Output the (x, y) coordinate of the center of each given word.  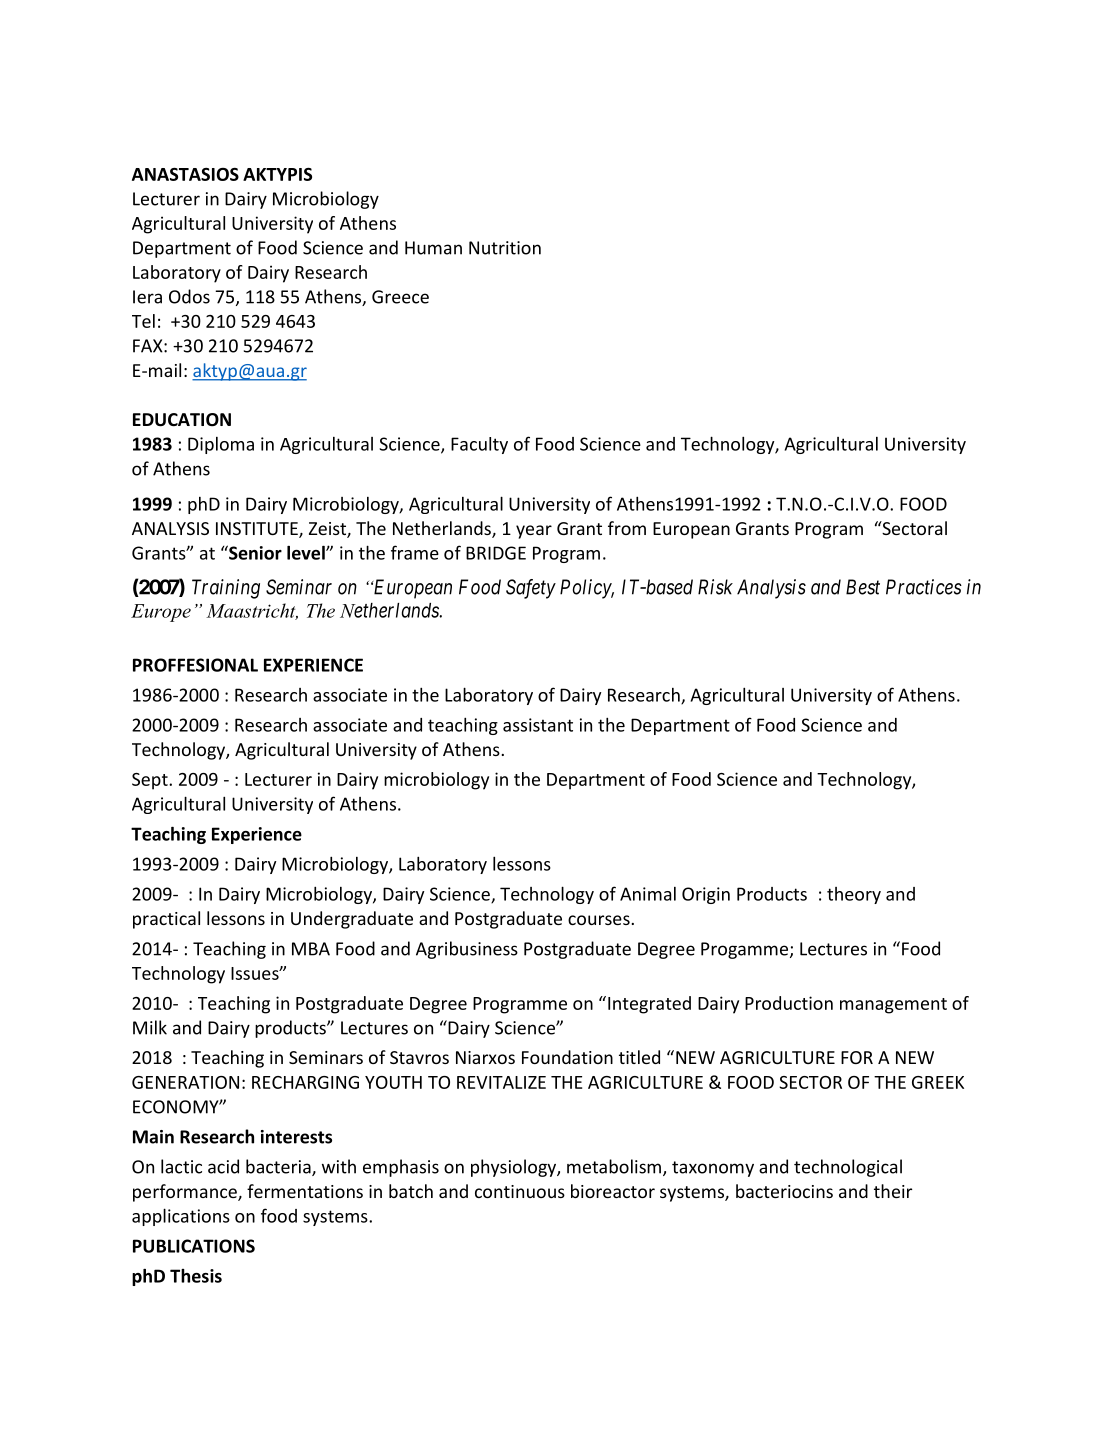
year (534, 532)
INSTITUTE (258, 530)
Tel (143, 321)
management (893, 1006)
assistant (538, 725)
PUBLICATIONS (194, 1246)
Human (433, 248)
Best (863, 587)
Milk (150, 1027)
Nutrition (505, 248)
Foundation (567, 1057)
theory (854, 895)
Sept (151, 781)
